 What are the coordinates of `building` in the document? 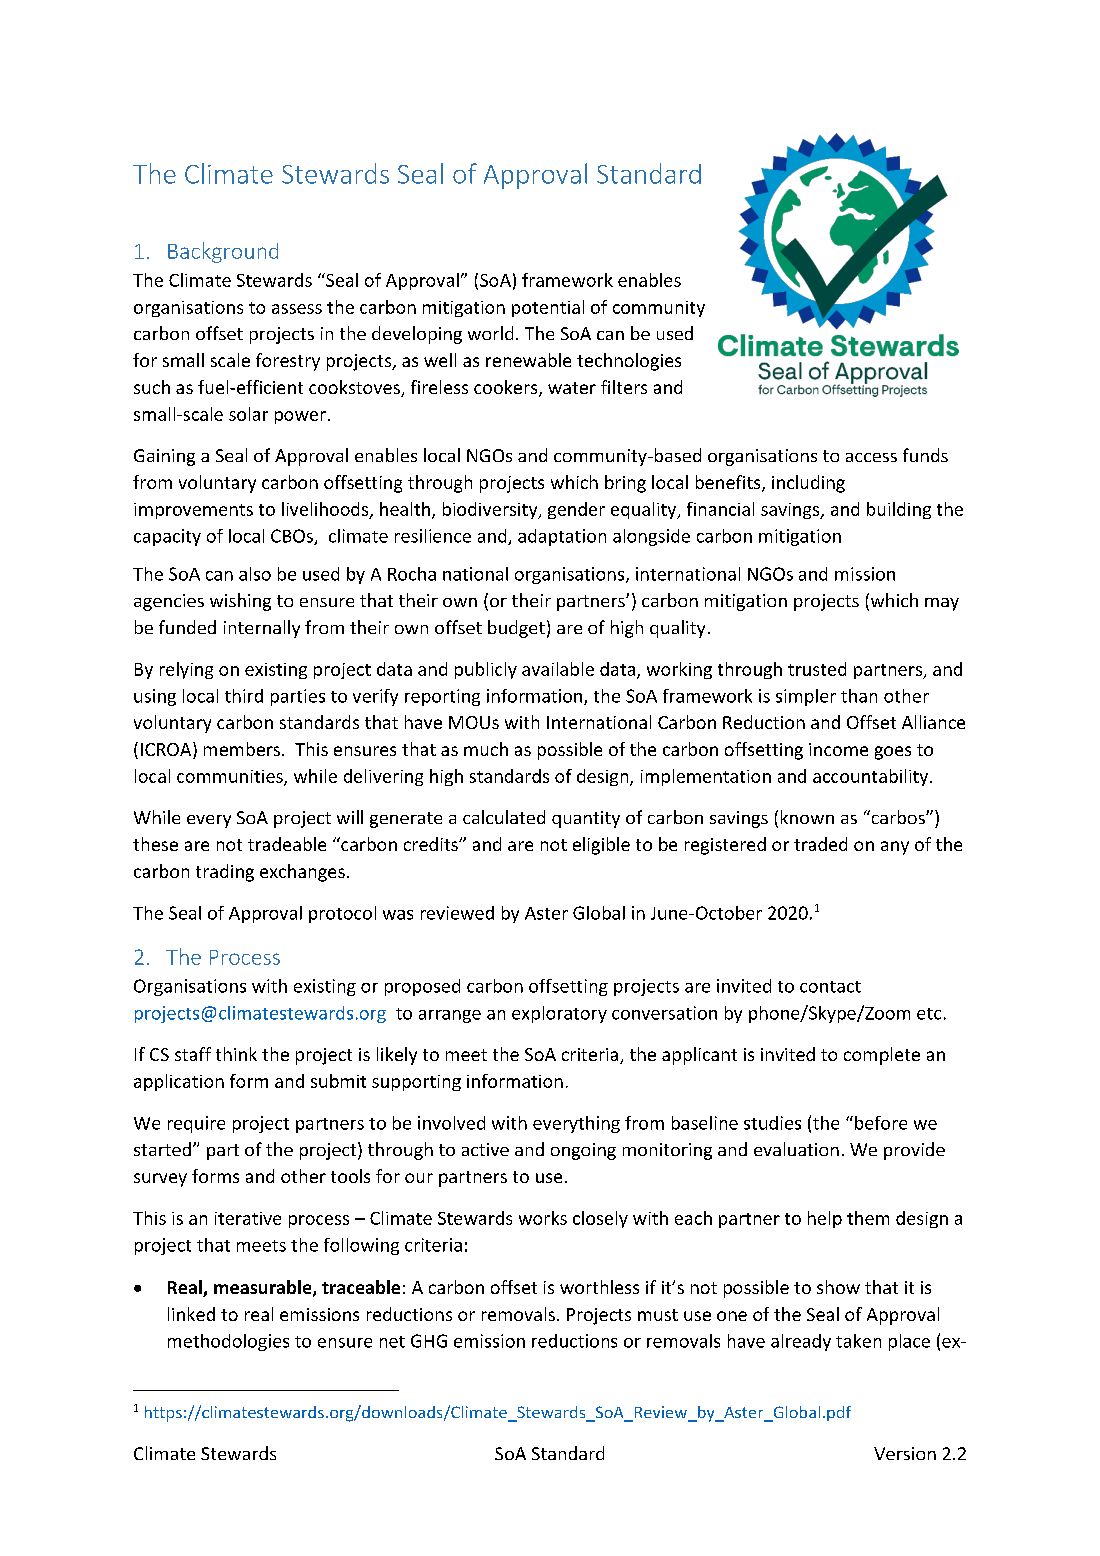 It's located at (899, 510).
